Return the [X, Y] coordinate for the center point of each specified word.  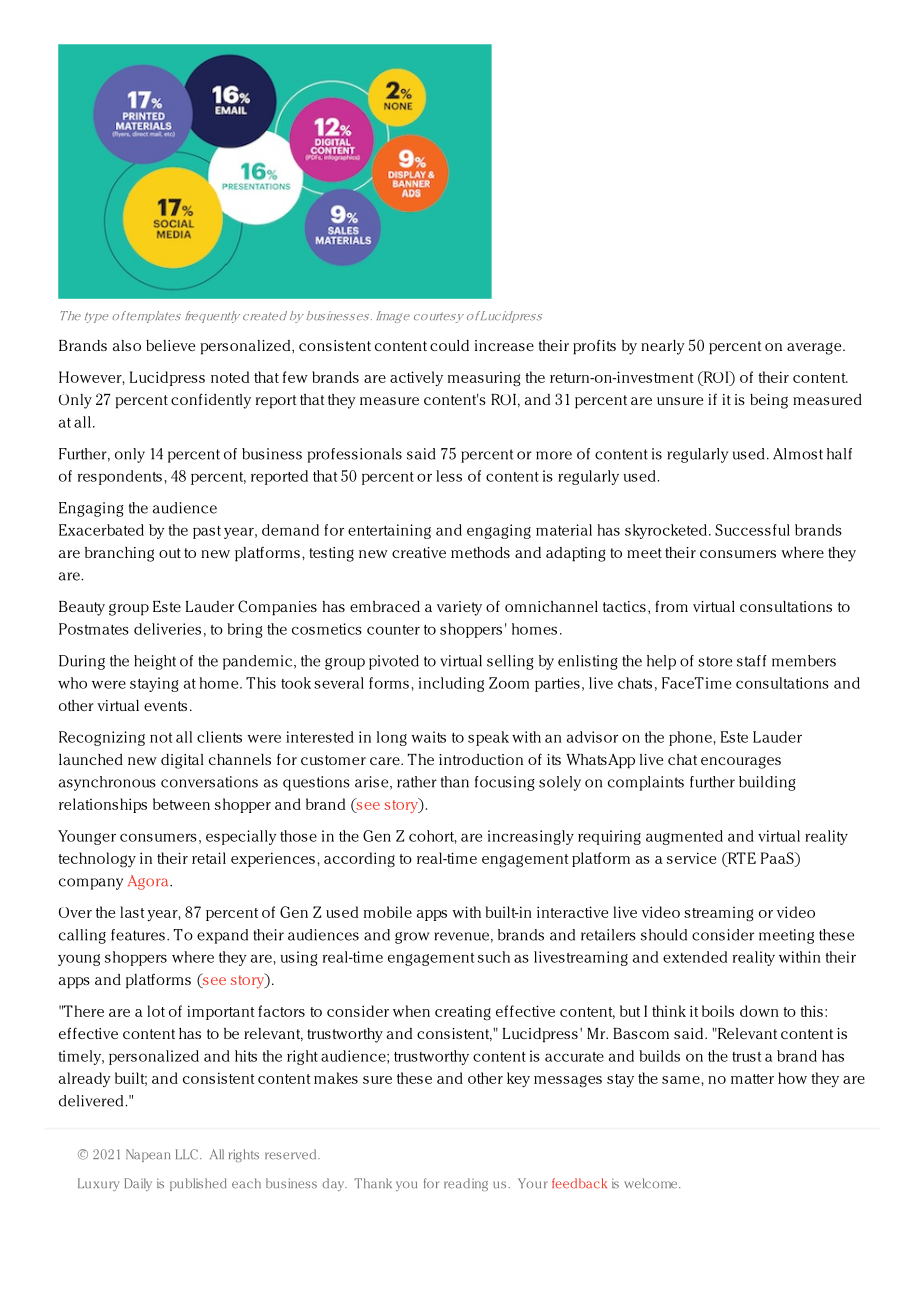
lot [156, 1011]
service [691, 858]
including [451, 684]
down [759, 1011]
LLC [187, 1154]
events [165, 706]
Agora [149, 882]
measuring [484, 379]
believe [170, 345]
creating [463, 1013]
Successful [752, 530]
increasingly [531, 837]
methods [480, 552]
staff [752, 661]
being [769, 401]
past [207, 532]
